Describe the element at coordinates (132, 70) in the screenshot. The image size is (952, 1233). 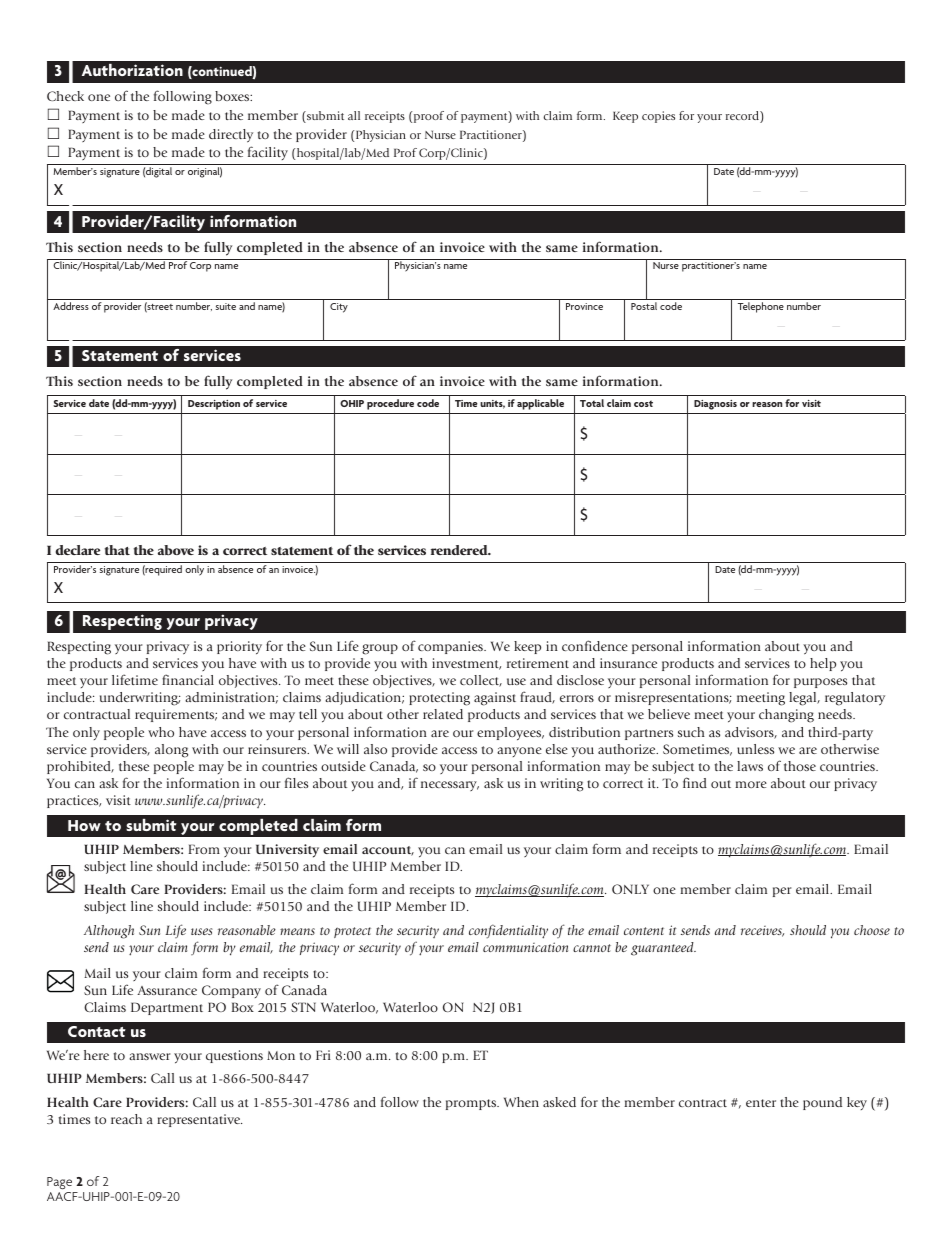
I see `Authorization` at that location.
